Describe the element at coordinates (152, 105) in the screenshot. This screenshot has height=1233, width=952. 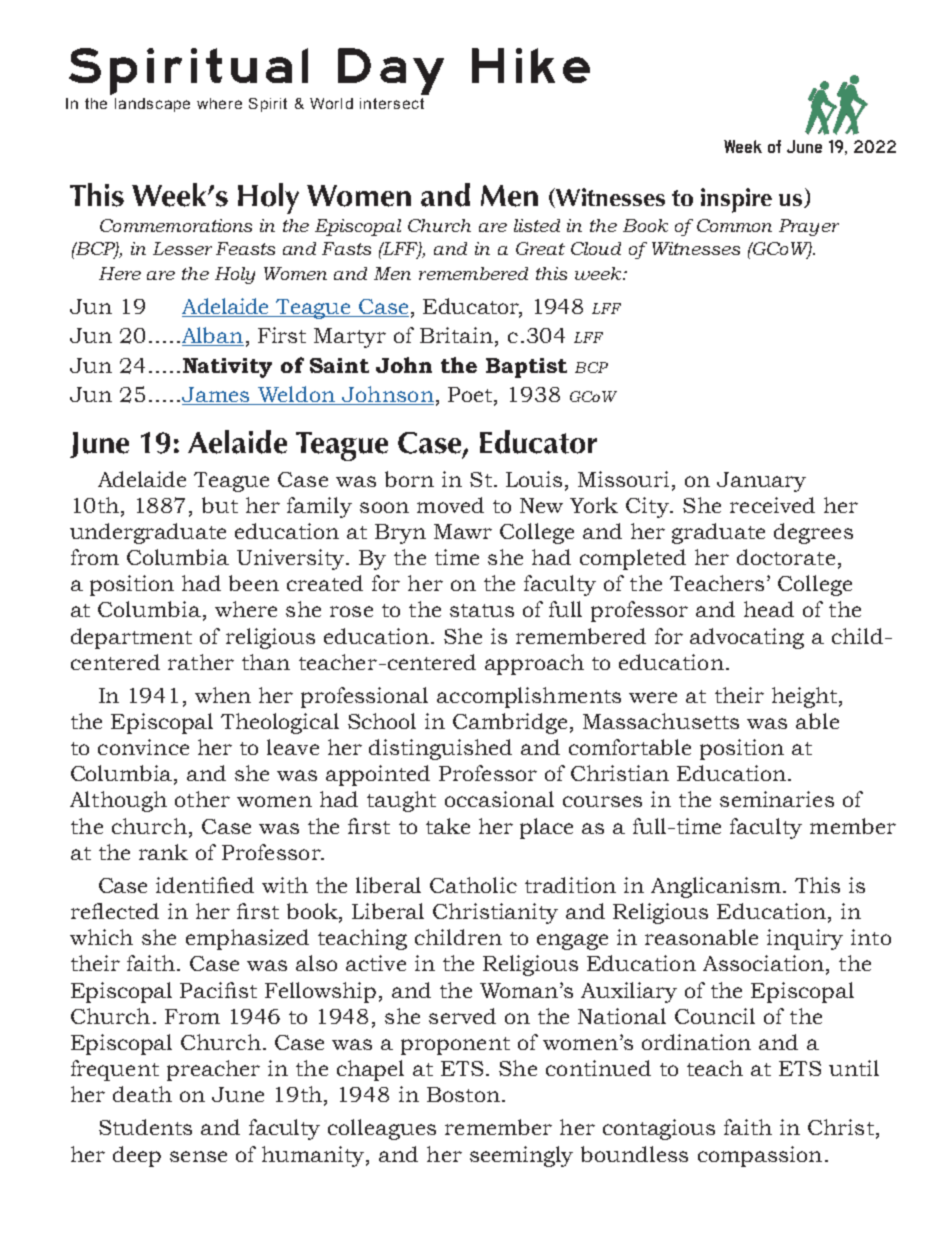
I see `landscape` at that location.
